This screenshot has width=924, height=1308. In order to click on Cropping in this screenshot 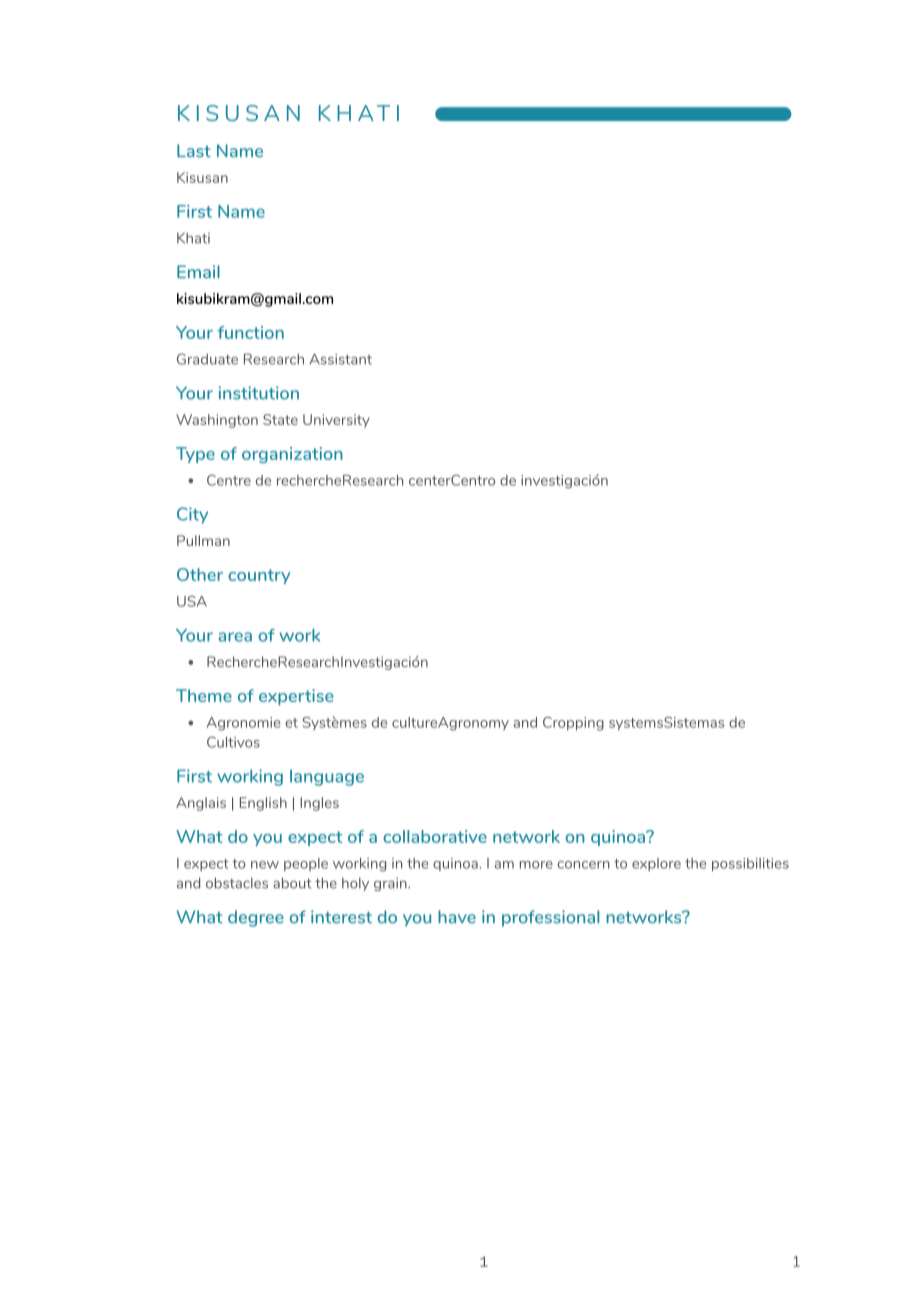, I will do `click(573, 724)`.
